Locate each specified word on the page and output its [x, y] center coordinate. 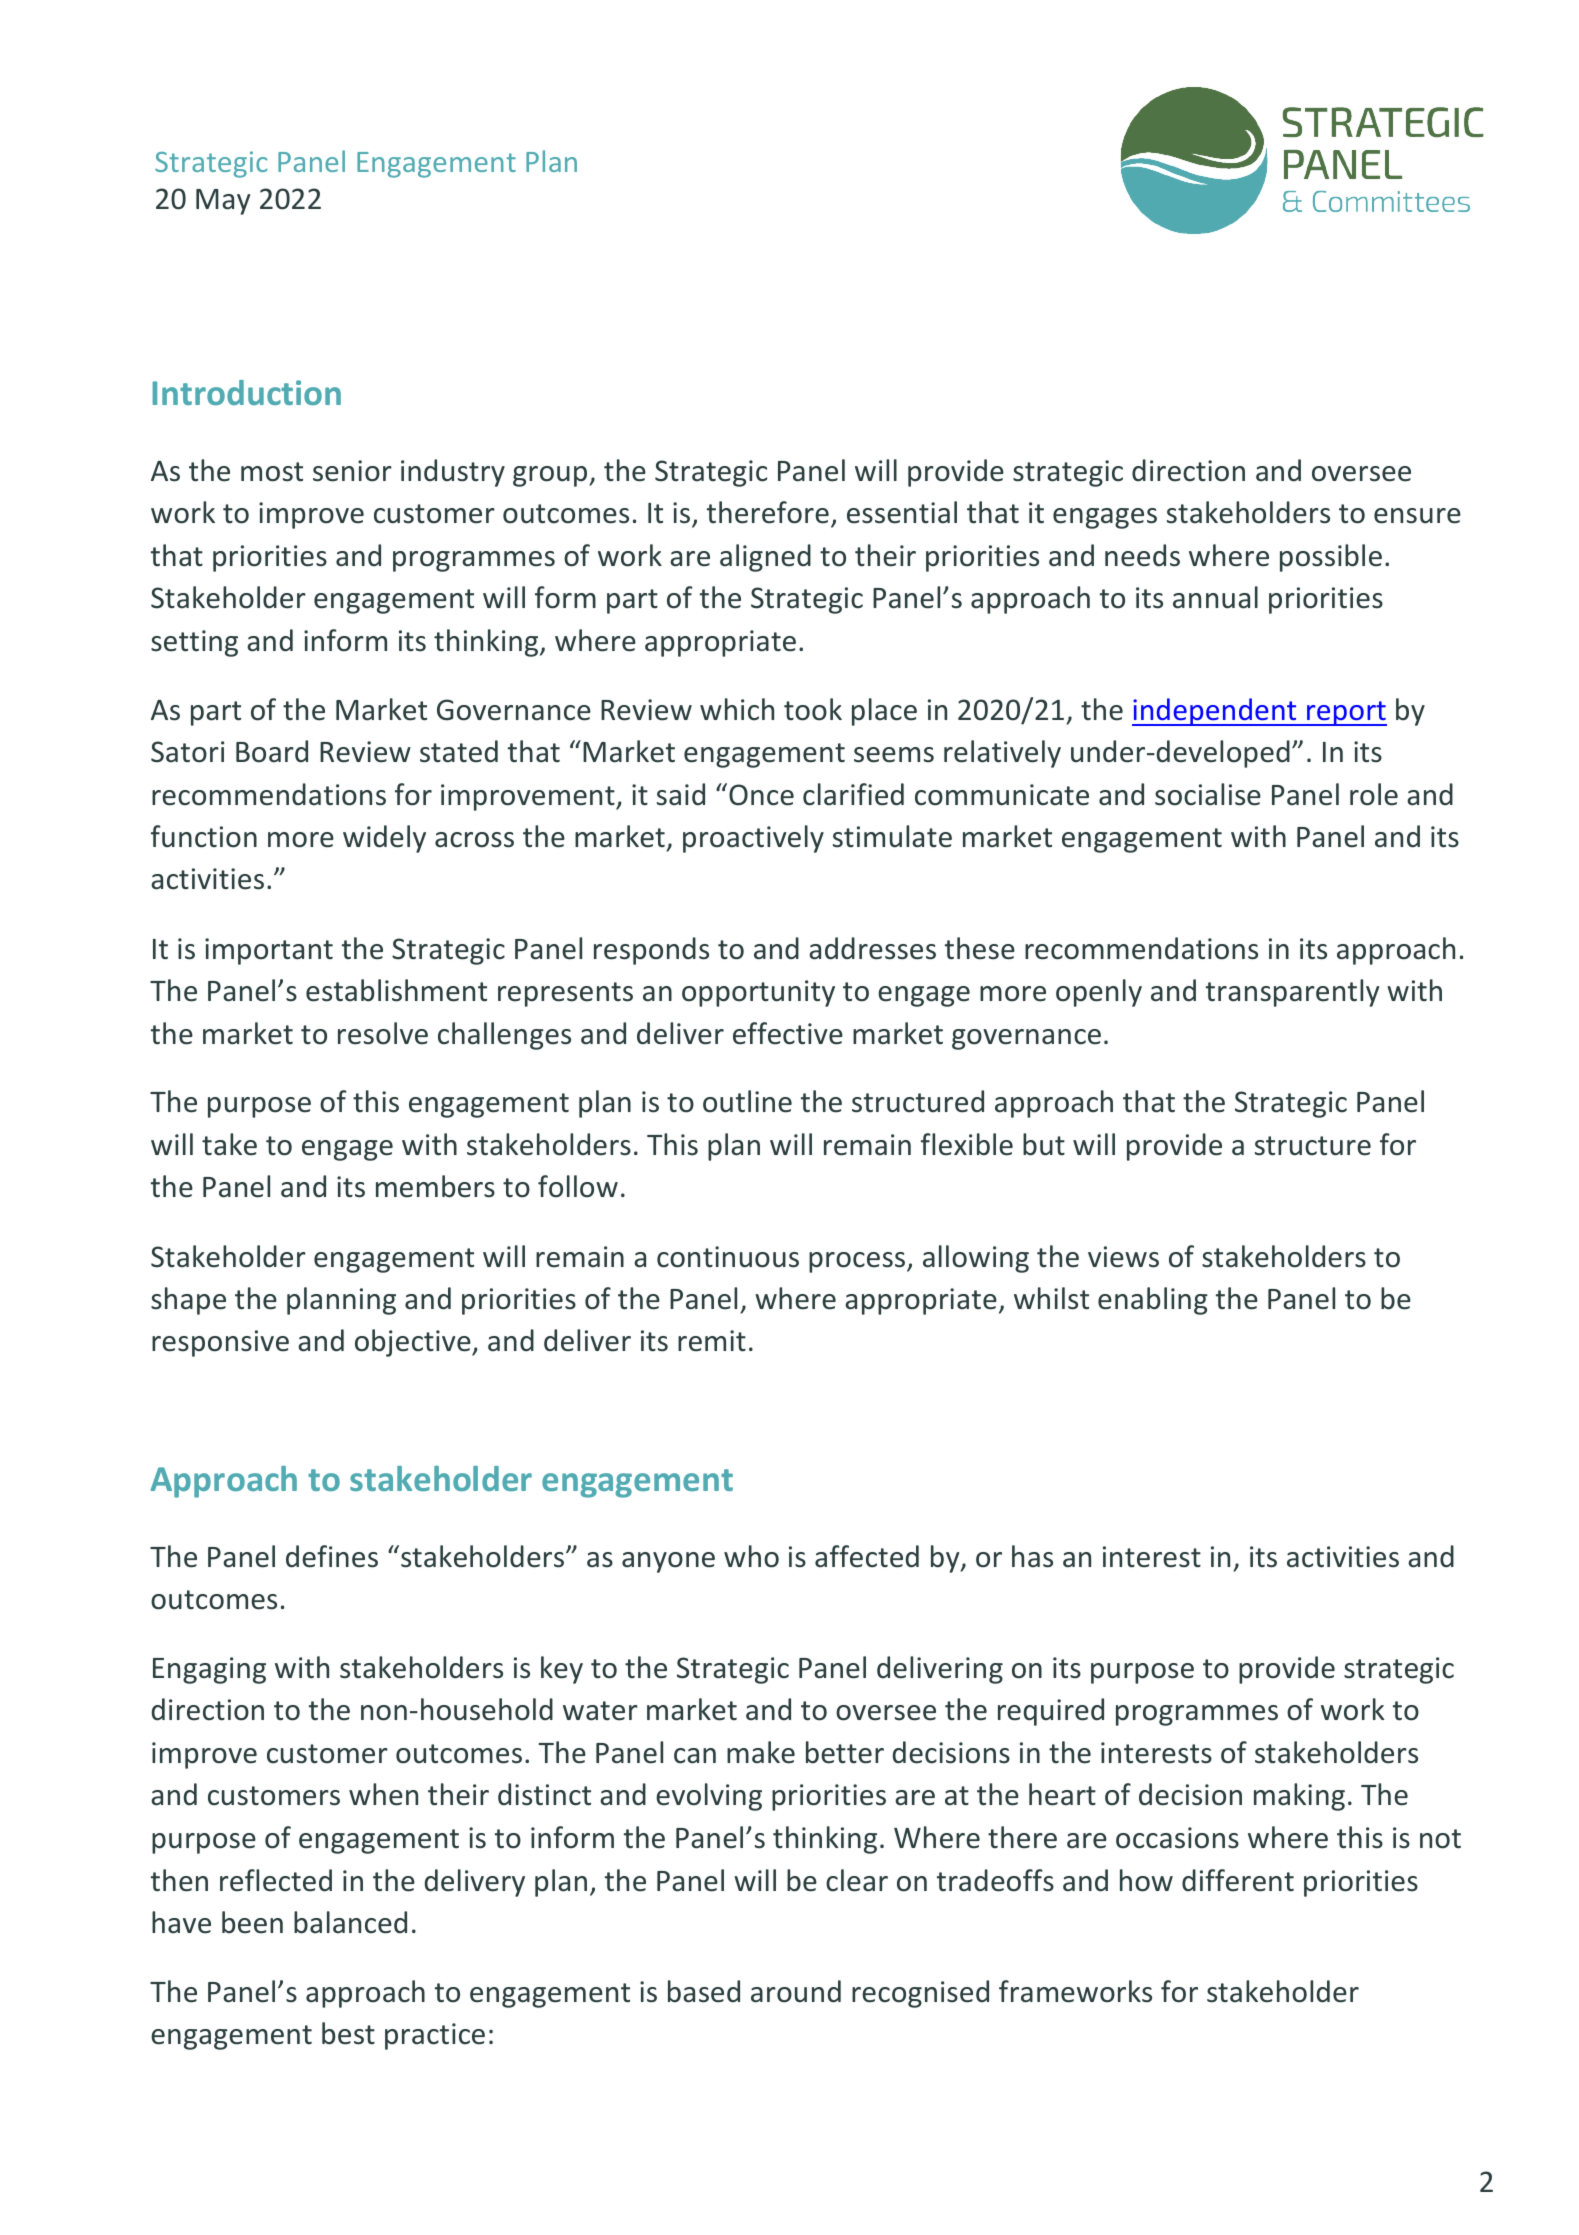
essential [902, 512]
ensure [1417, 516]
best [348, 2033]
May [223, 202]
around [796, 1991]
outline [747, 1101]
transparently [1292, 993]
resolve [383, 1033]
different [1238, 1880]
